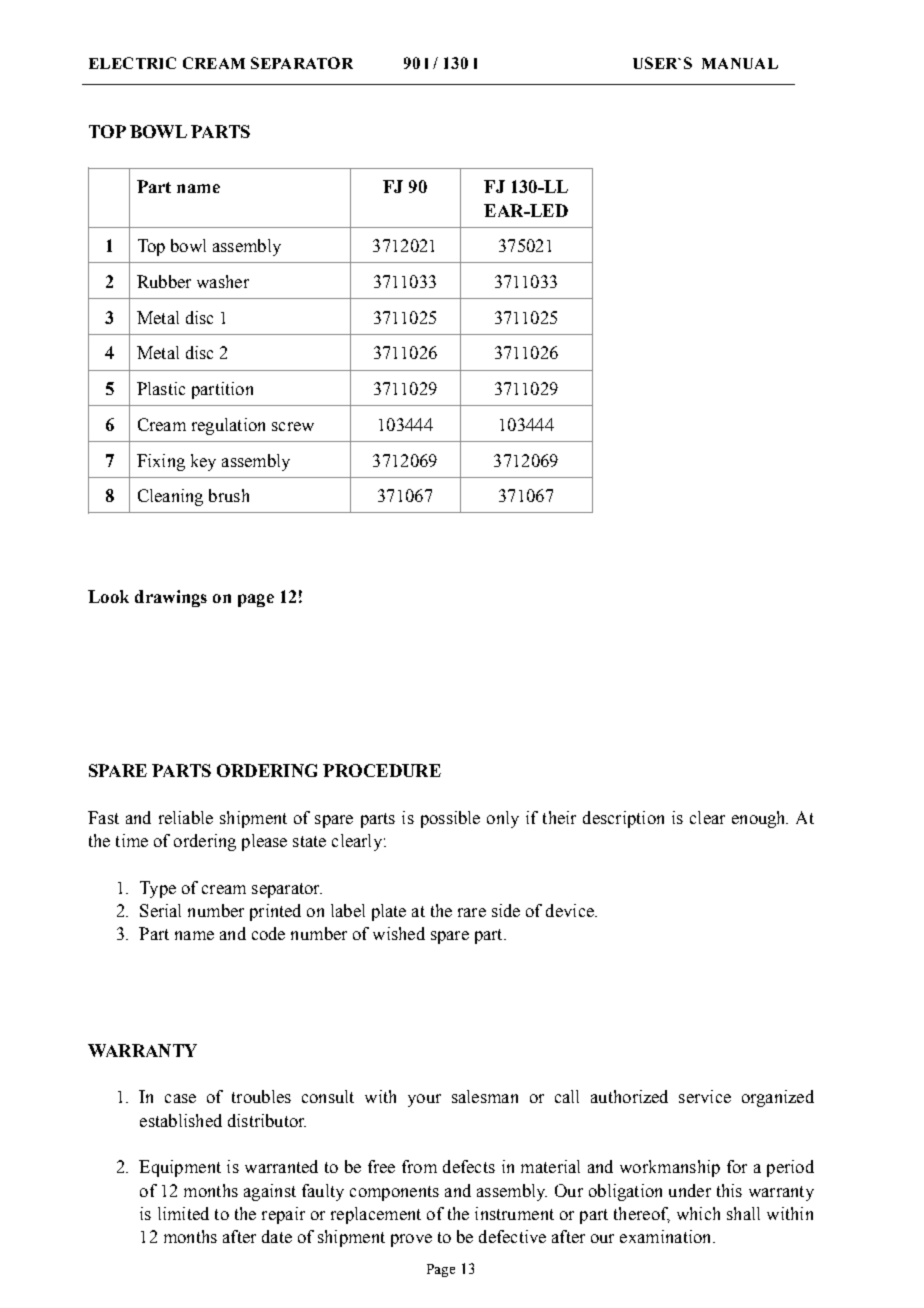  What do you see at coordinates (740, 63) in the screenshot?
I see `MANUAL` at bounding box center [740, 63].
